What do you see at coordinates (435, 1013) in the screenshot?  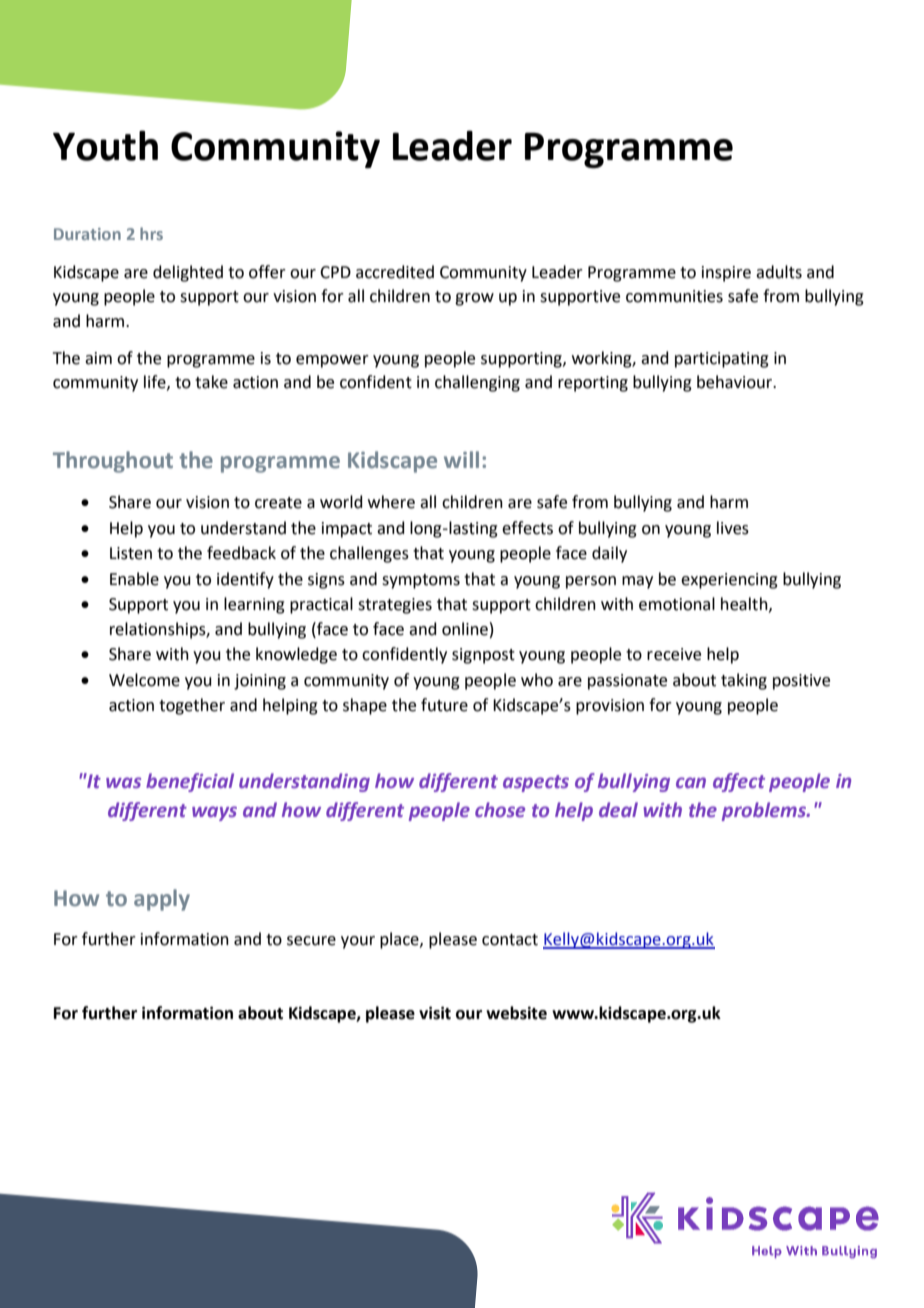 I see `visit` at bounding box center [435, 1013].
